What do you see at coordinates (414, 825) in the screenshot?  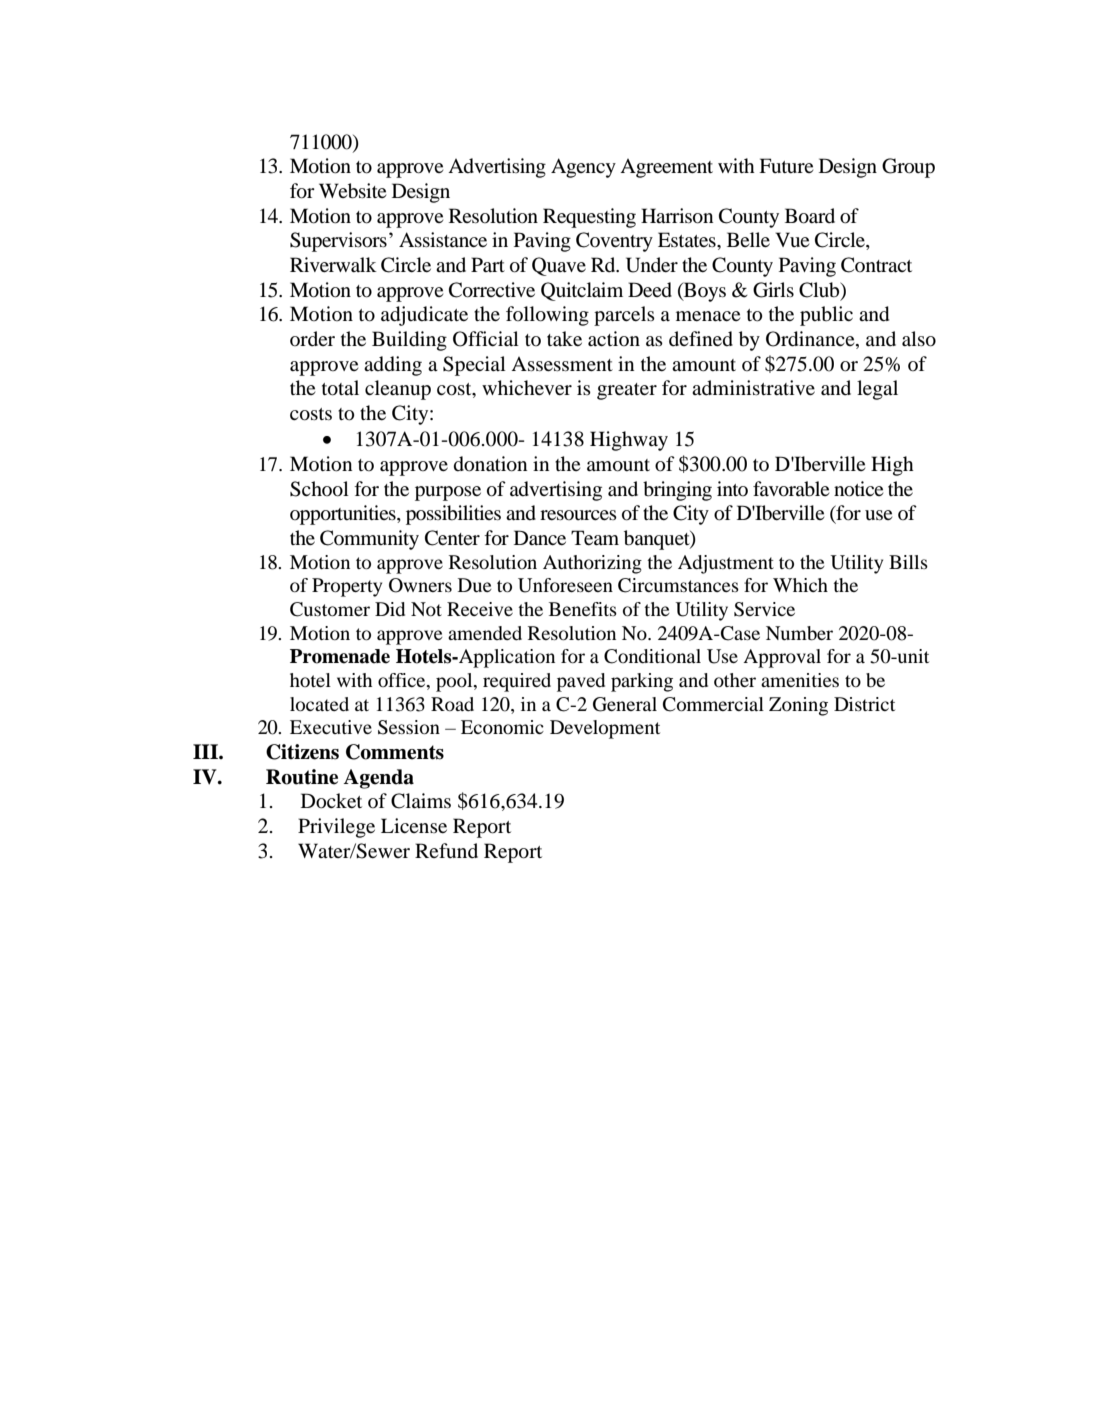 I see `License` at bounding box center [414, 825].
